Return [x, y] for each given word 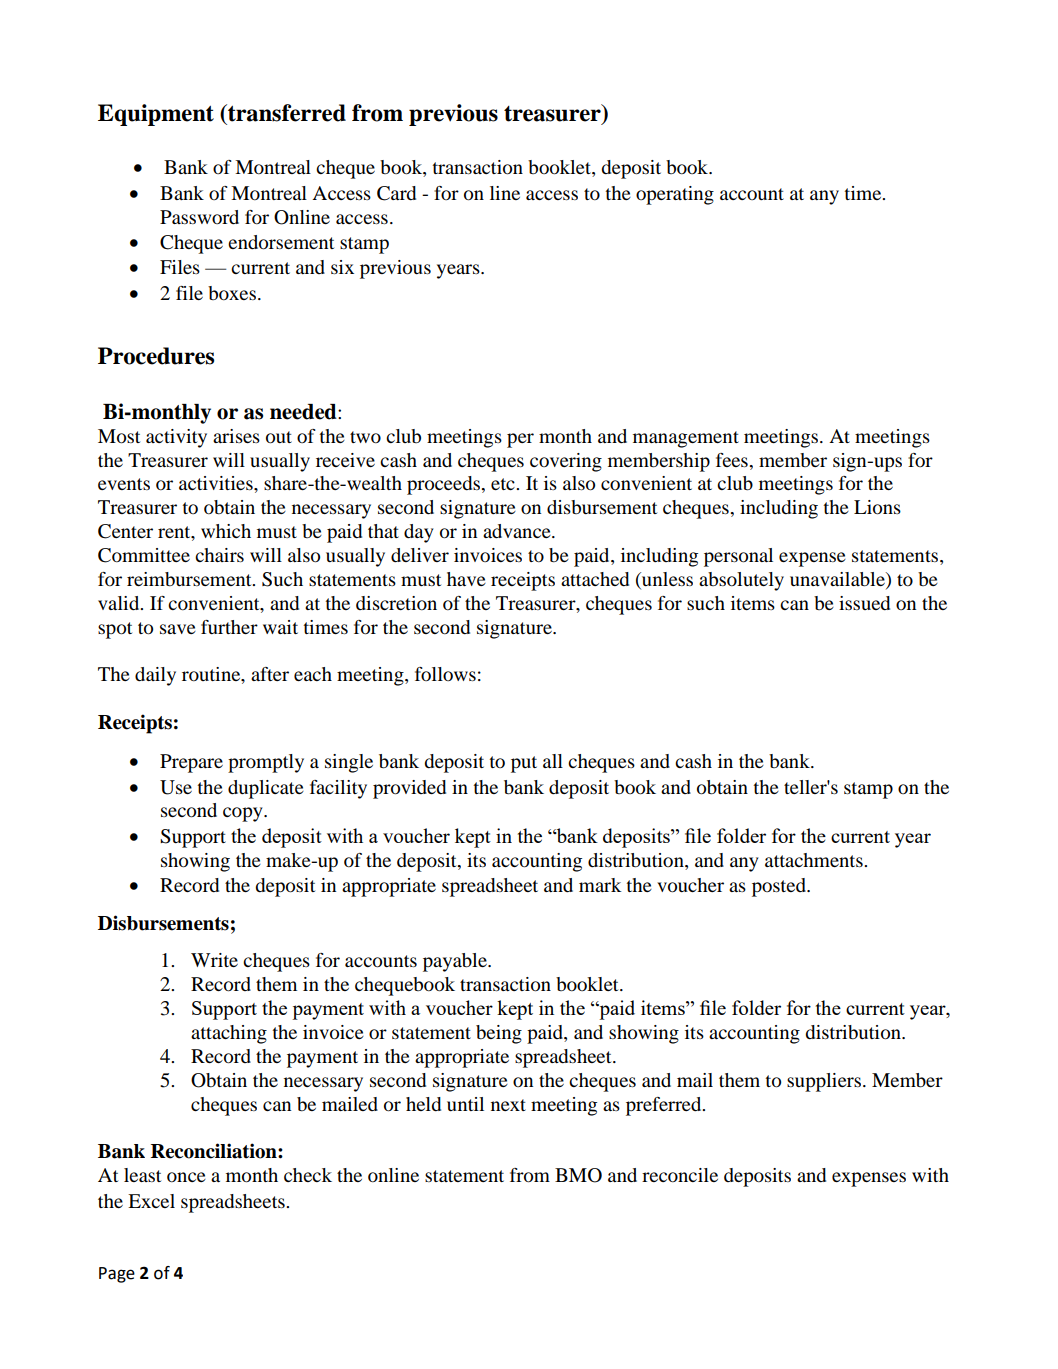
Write [214, 960]
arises [236, 436]
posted [780, 887]
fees [733, 460]
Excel [151, 1201]
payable [456, 962]
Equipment [156, 115]
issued [864, 603]
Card [396, 193]
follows [445, 674]
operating [675, 195]
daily [155, 676]
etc [504, 484]
